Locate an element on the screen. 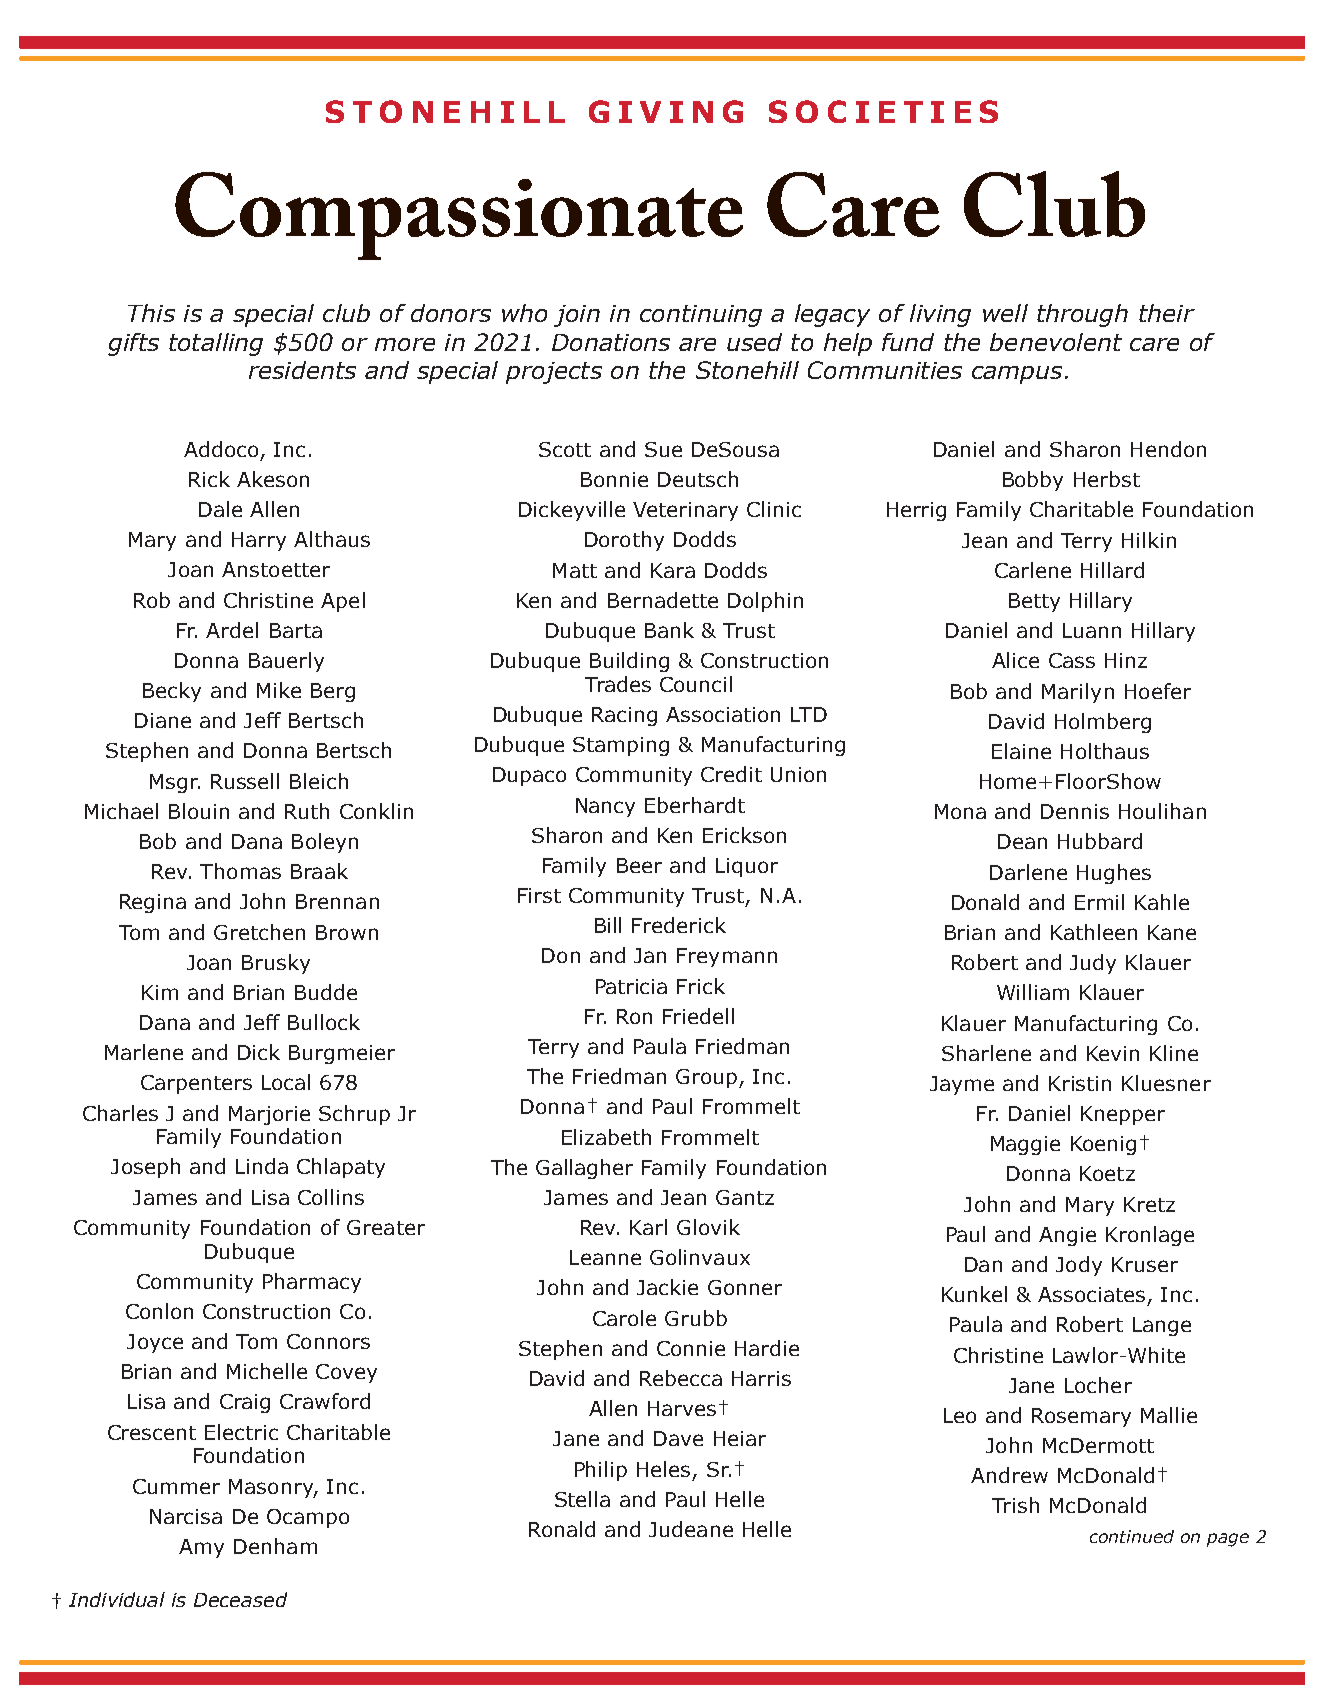 This screenshot has height=1707, width=1319. Amy is located at coordinates (201, 1548).
